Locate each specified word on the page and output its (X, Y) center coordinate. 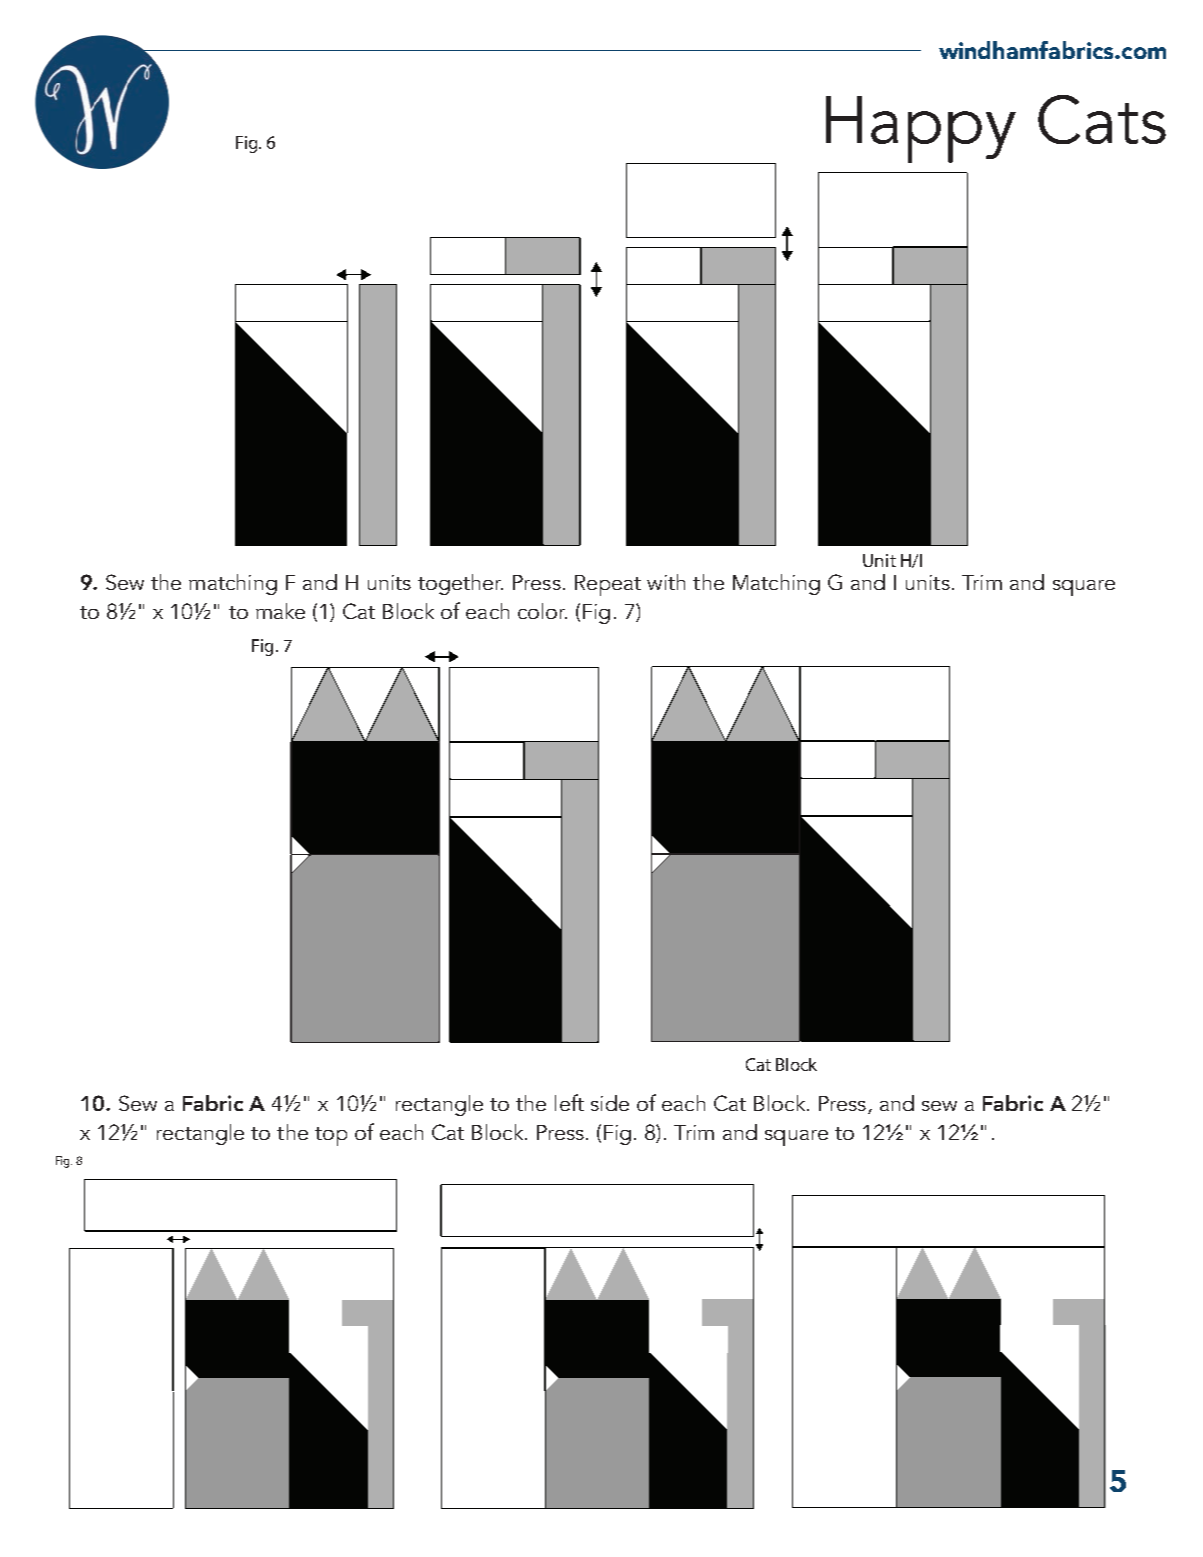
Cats (1102, 119)
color (542, 611)
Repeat (608, 585)
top (331, 1136)
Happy (921, 129)
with (666, 582)
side (610, 1103)
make (280, 611)
